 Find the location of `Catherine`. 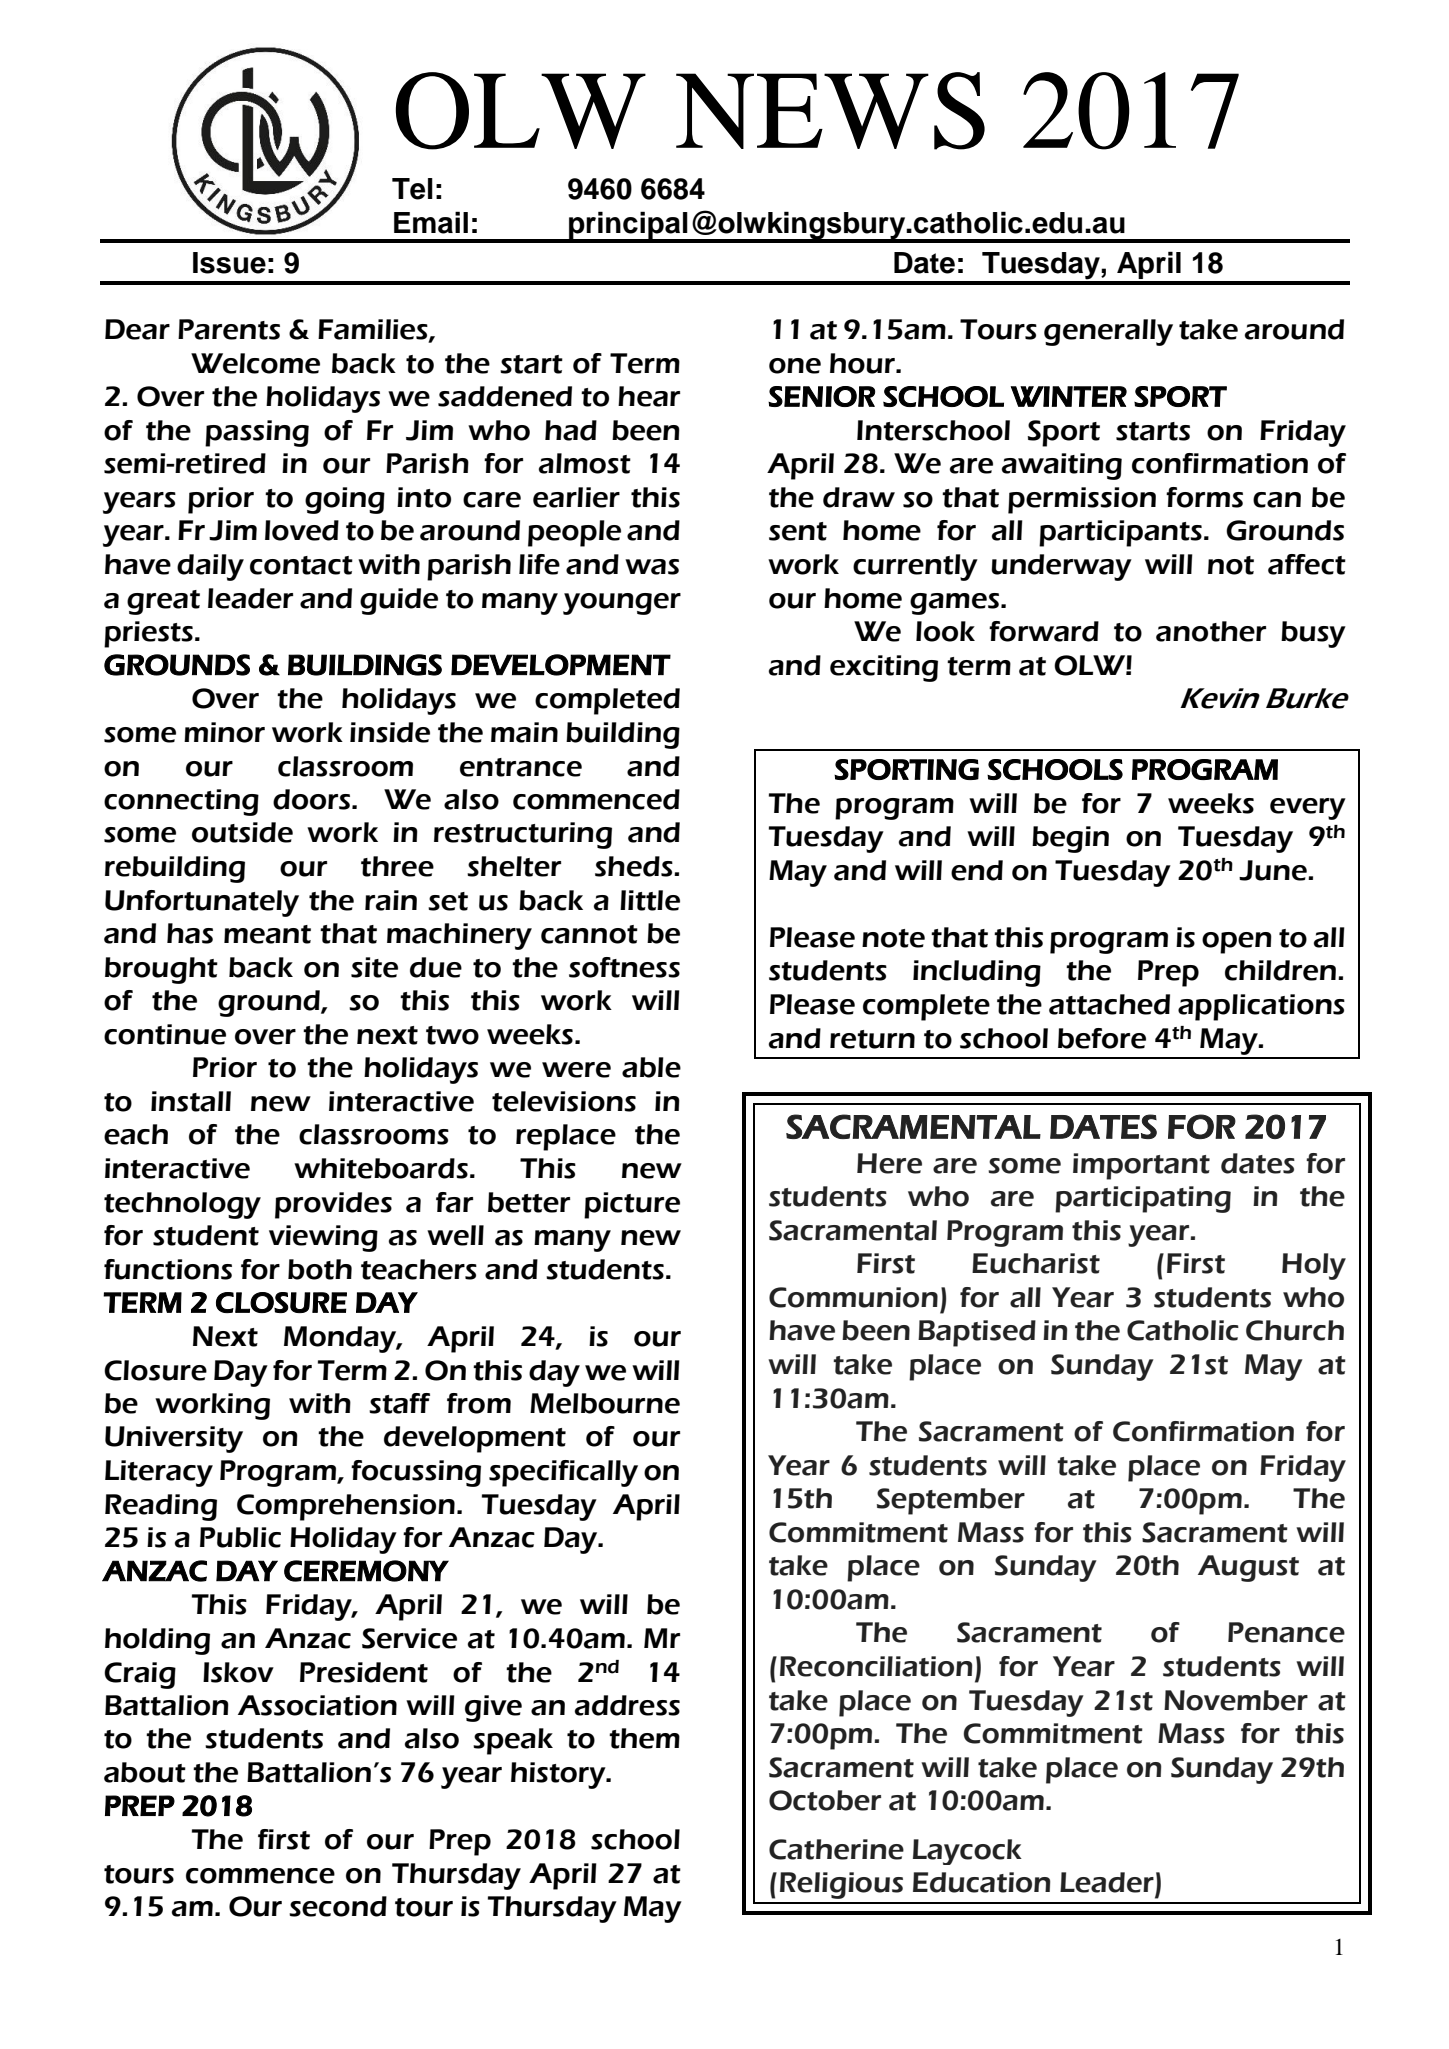

Catherine is located at coordinates (836, 1849).
